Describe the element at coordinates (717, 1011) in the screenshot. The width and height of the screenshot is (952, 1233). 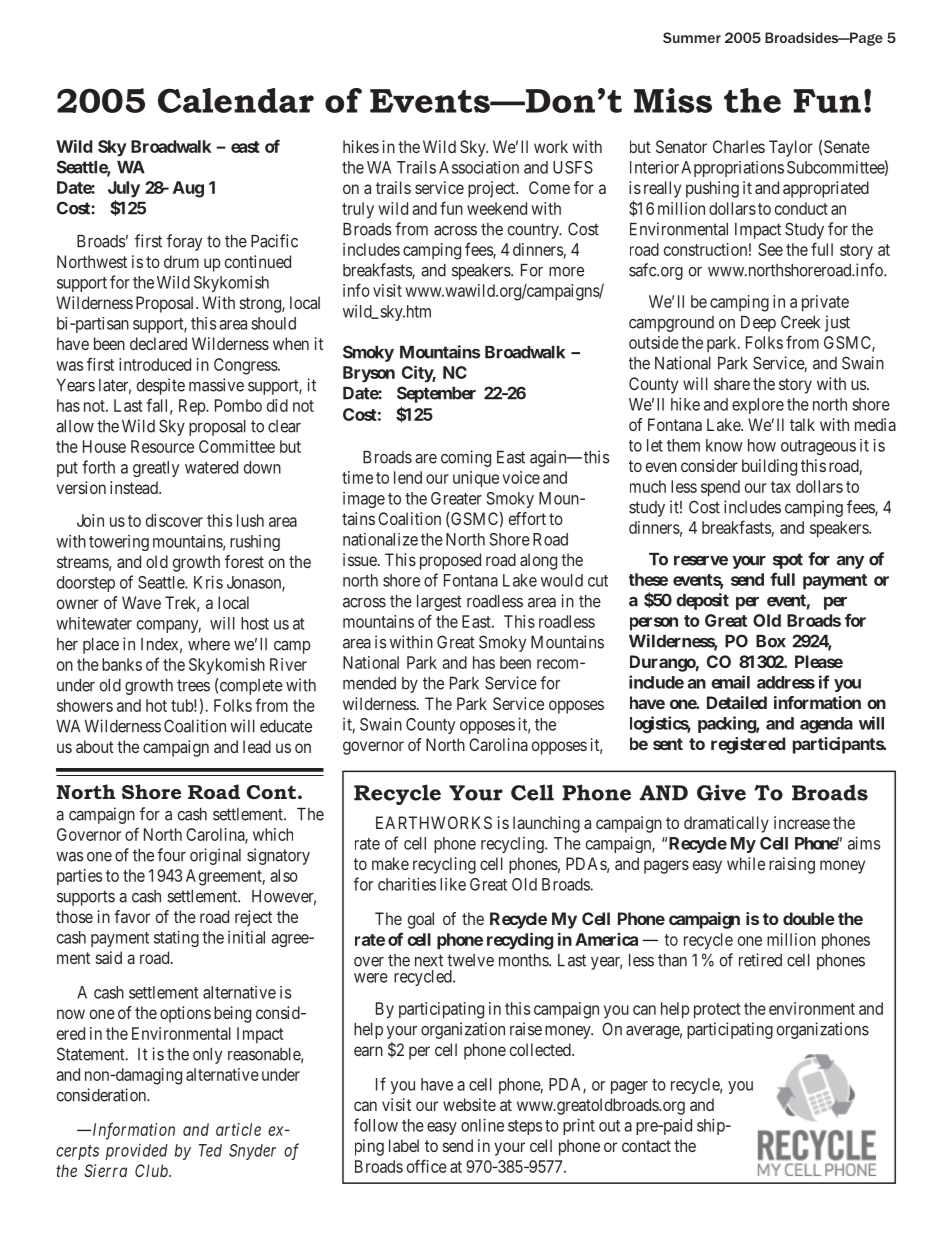
I see `protect` at that location.
